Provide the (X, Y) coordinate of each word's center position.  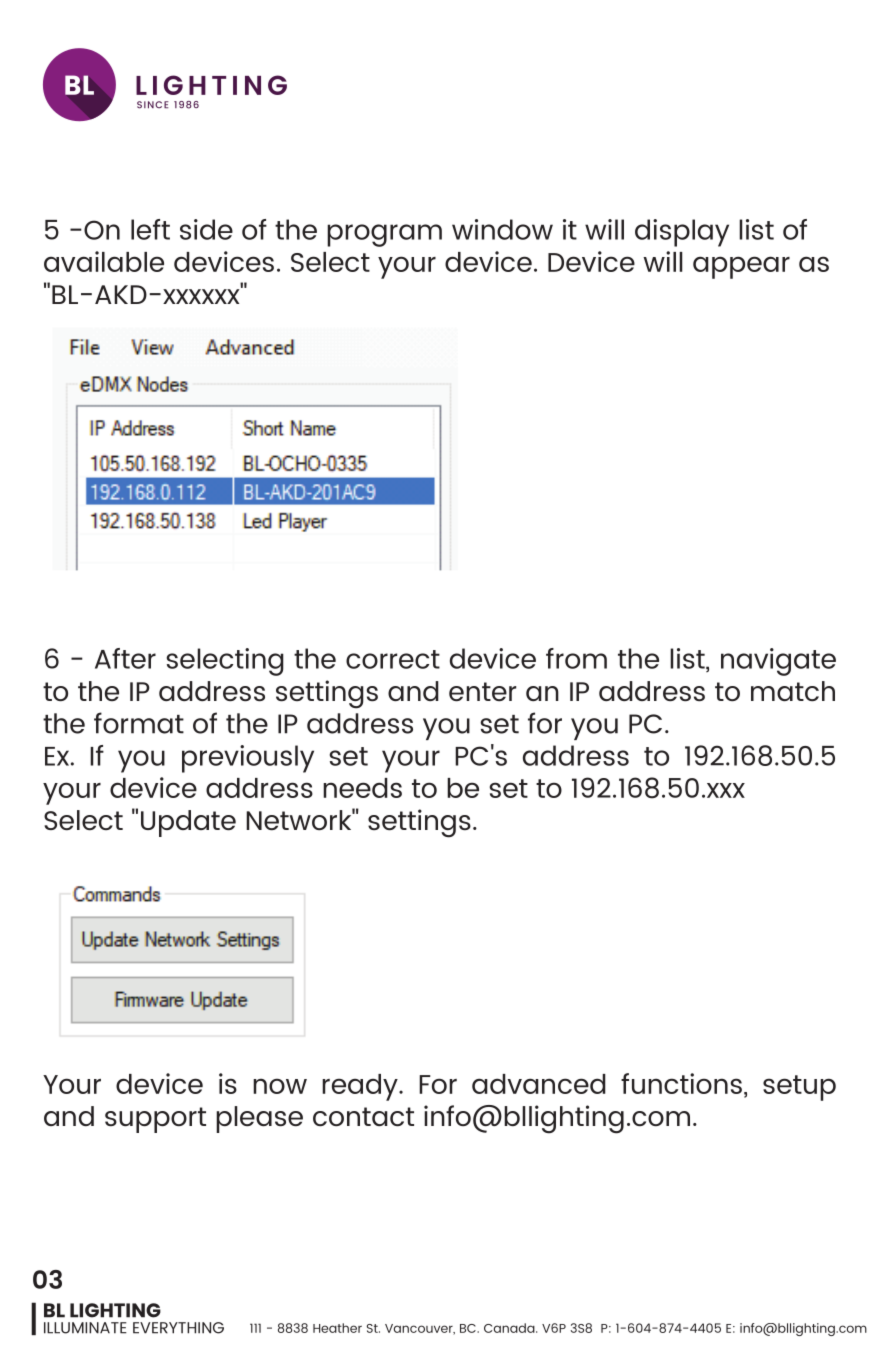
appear (741, 267)
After (125, 658)
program (384, 235)
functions (681, 1083)
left (150, 229)
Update (188, 823)
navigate (778, 662)
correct (393, 659)
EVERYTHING (178, 1328)
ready (361, 1087)
